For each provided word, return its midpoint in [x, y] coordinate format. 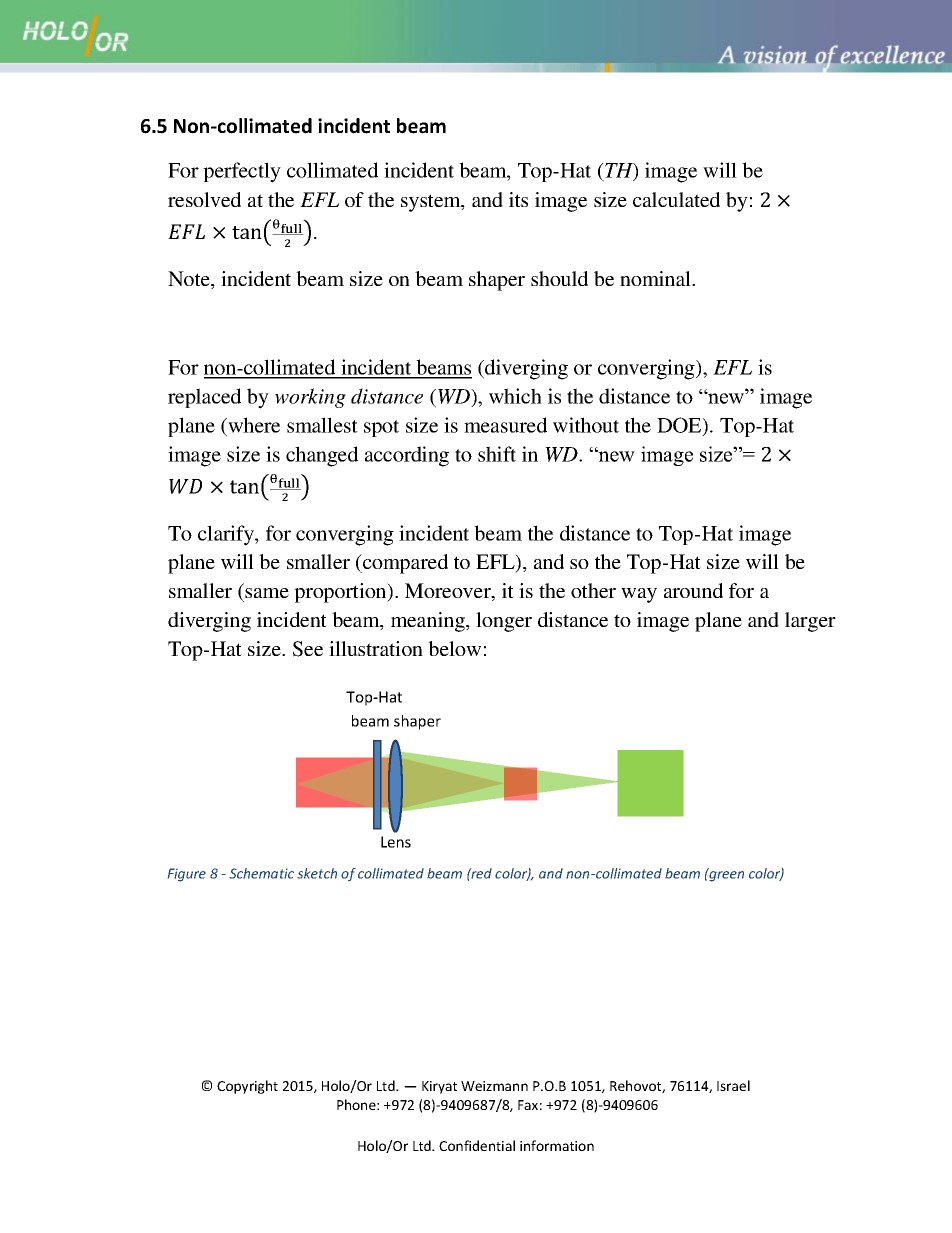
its [518, 199]
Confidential [477, 1145]
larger [810, 622]
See [308, 649]
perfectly [242, 172]
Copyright [247, 1087]
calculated [676, 199]
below [454, 648]
